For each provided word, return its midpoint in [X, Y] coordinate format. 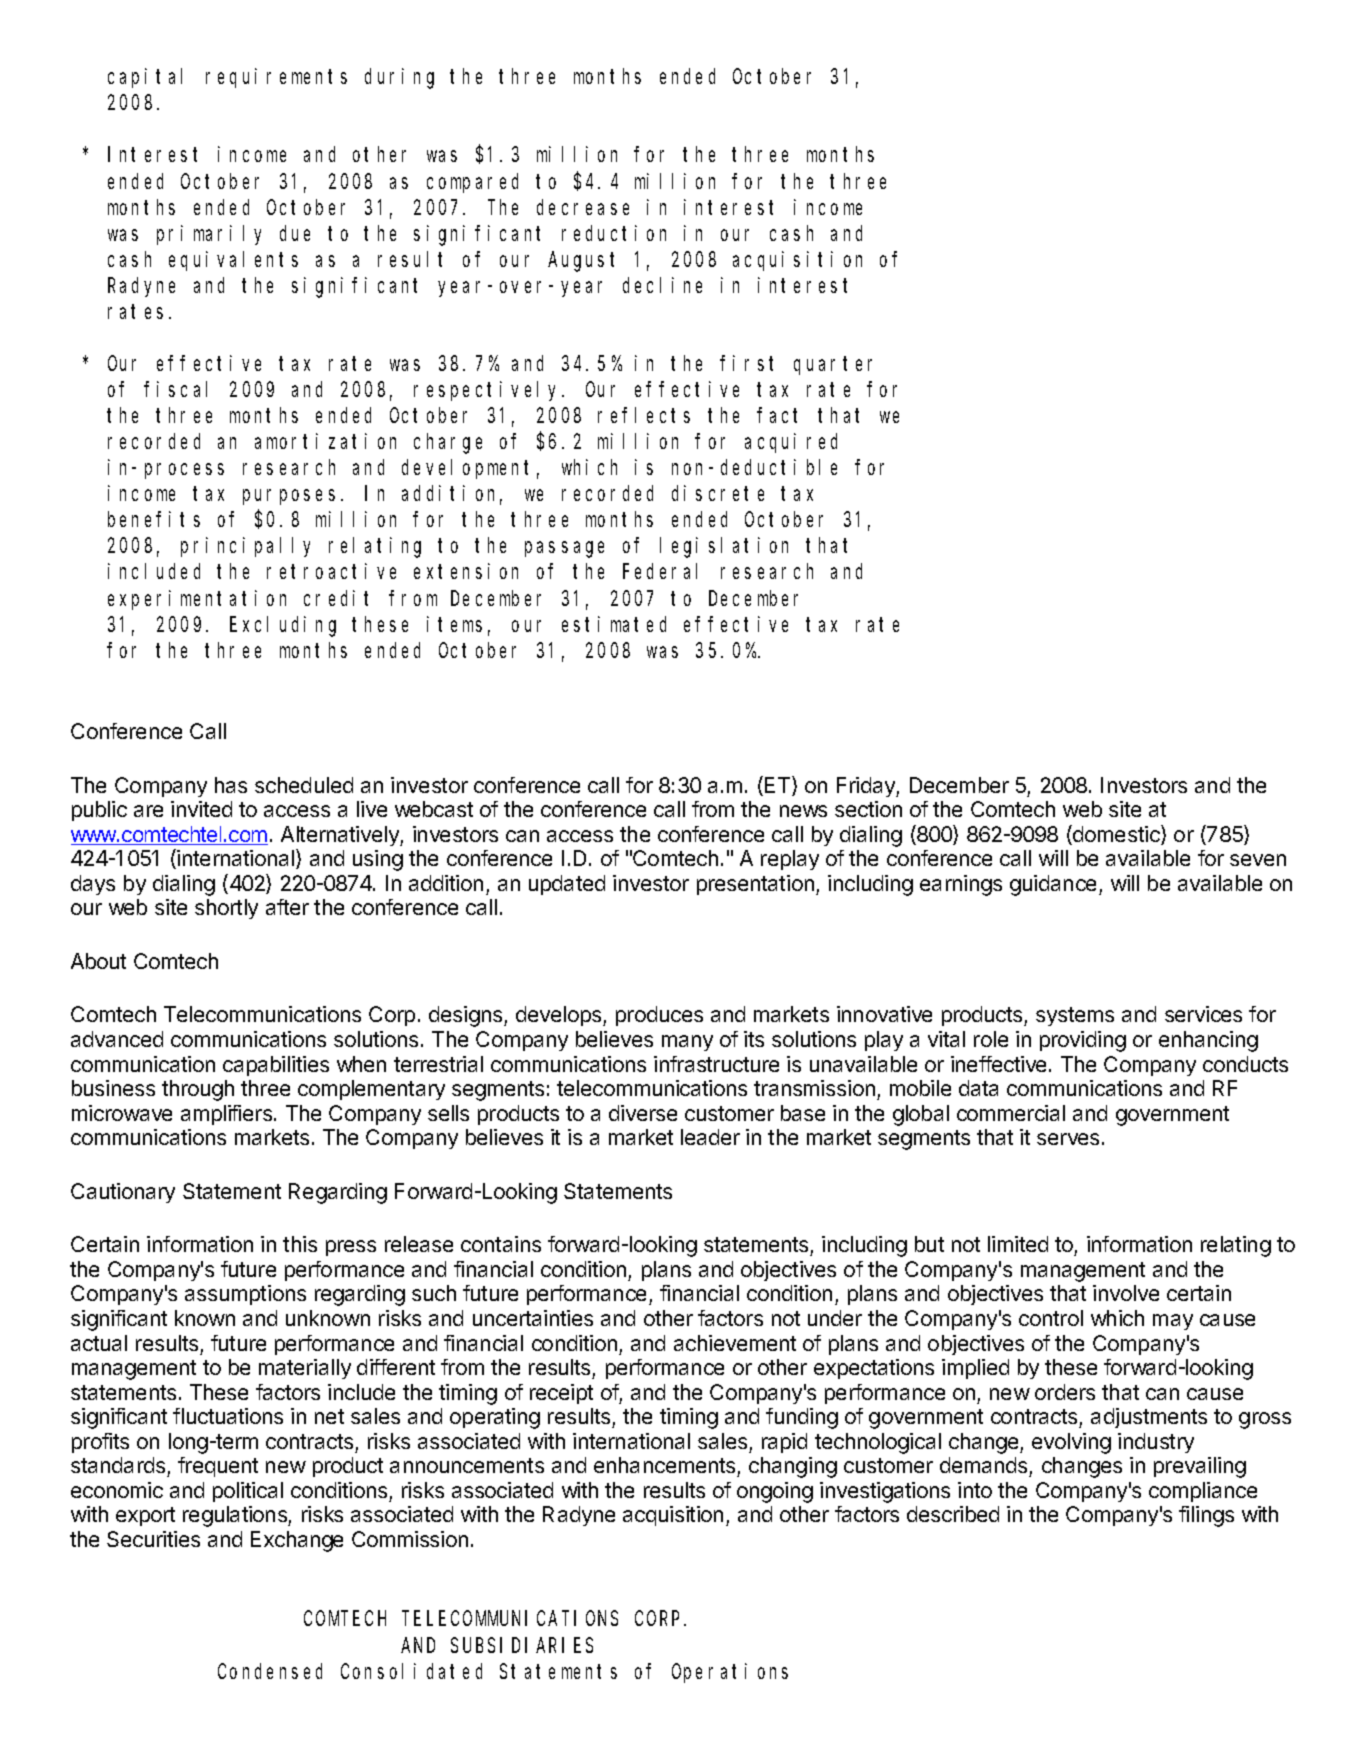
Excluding [283, 626]
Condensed [270, 1671]
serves [1068, 1139]
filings [1206, 1516]
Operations [730, 1673]
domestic [1116, 835]
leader [710, 1137]
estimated [614, 624]
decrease [583, 207]
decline [662, 285]
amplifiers [228, 1115]
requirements [276, 78]
